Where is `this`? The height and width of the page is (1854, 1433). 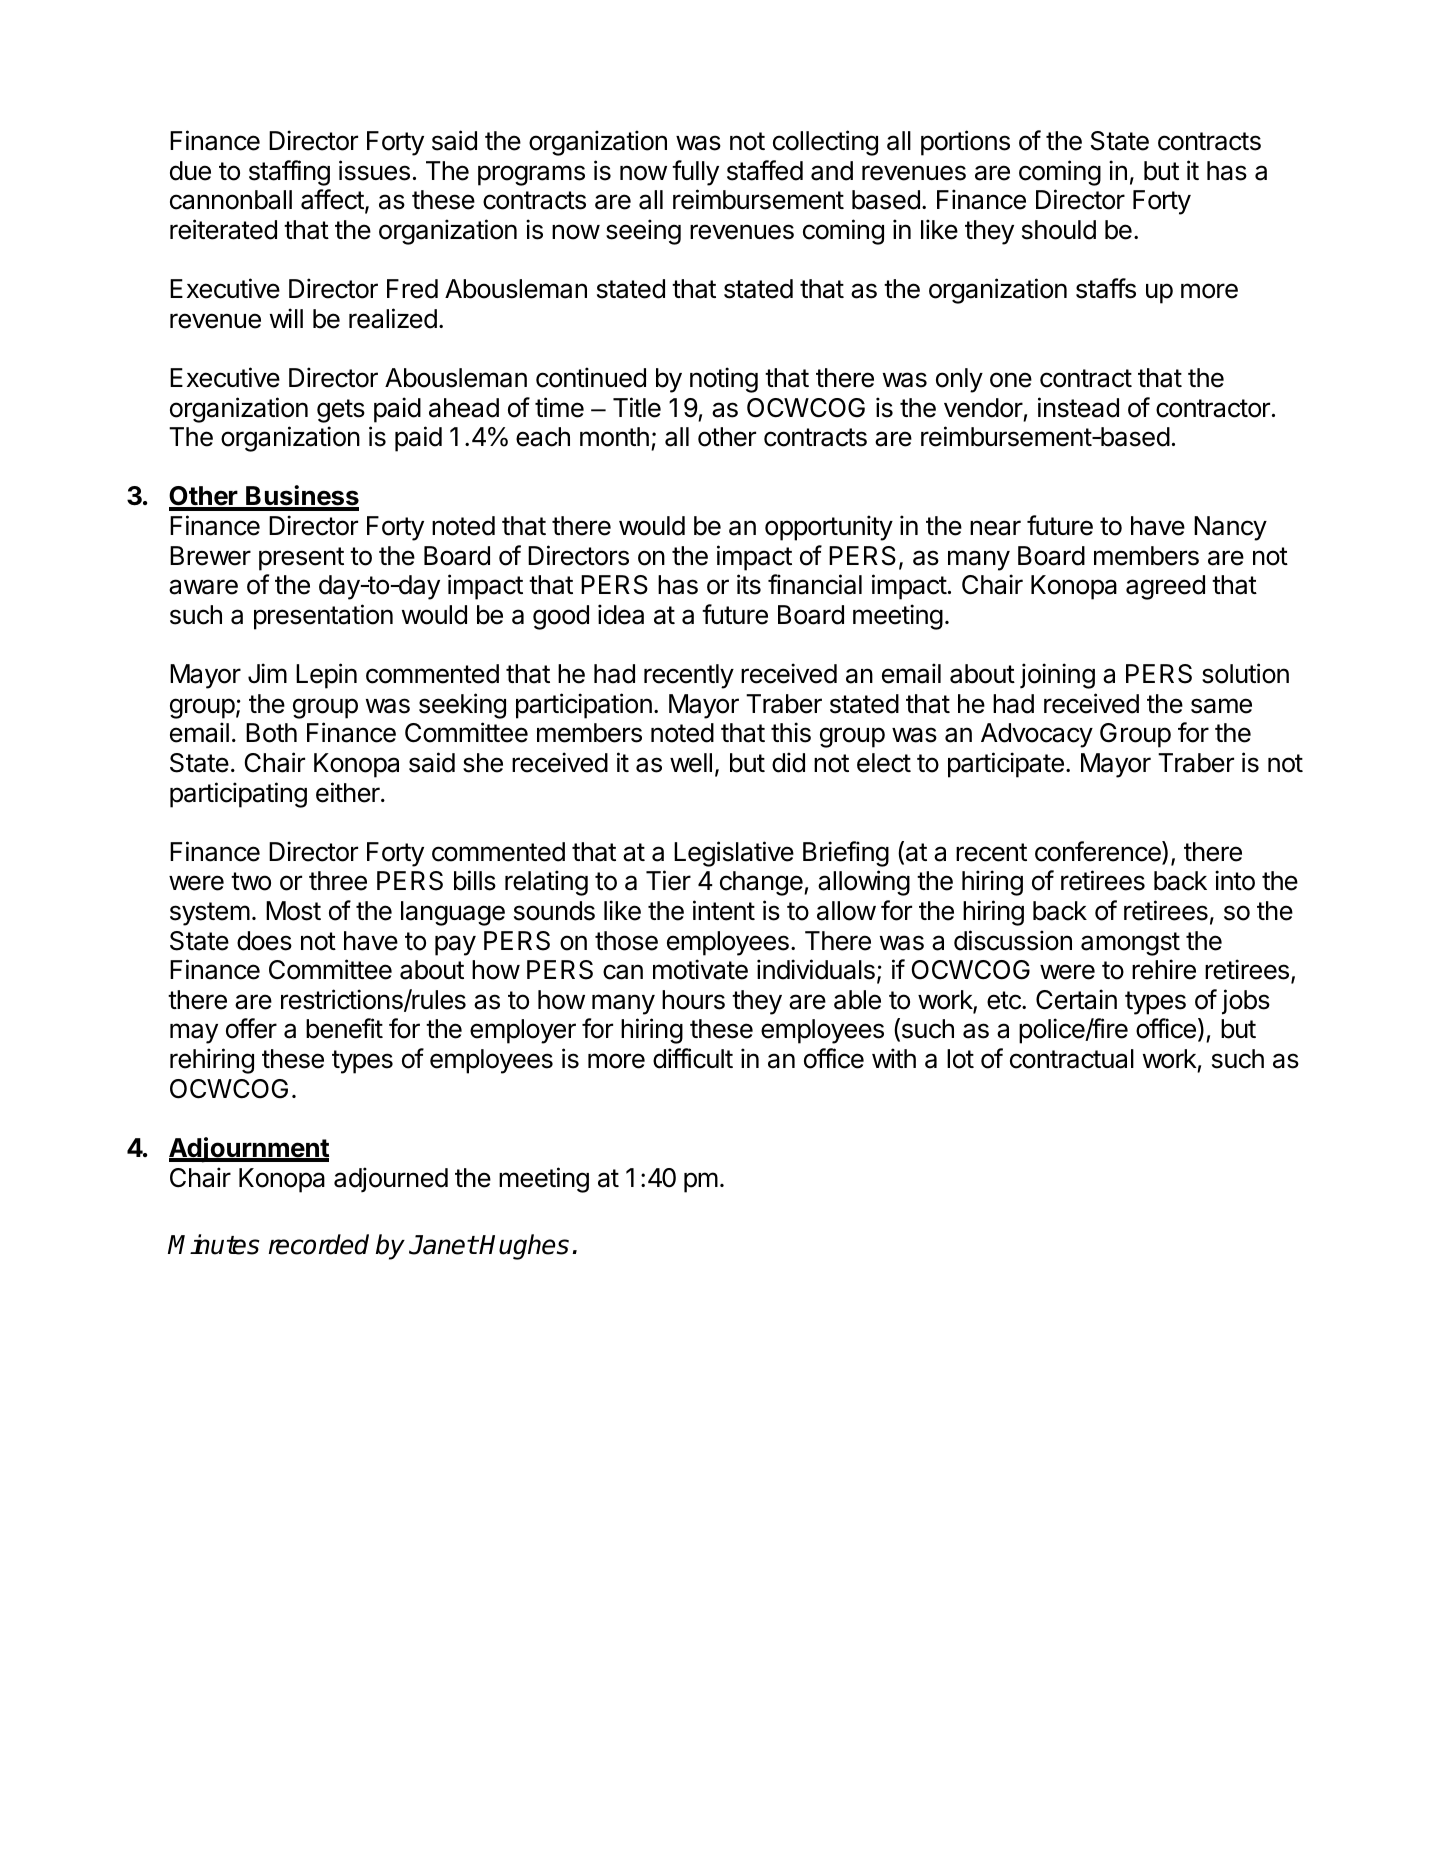 this is located at coordinates (791, 732).
